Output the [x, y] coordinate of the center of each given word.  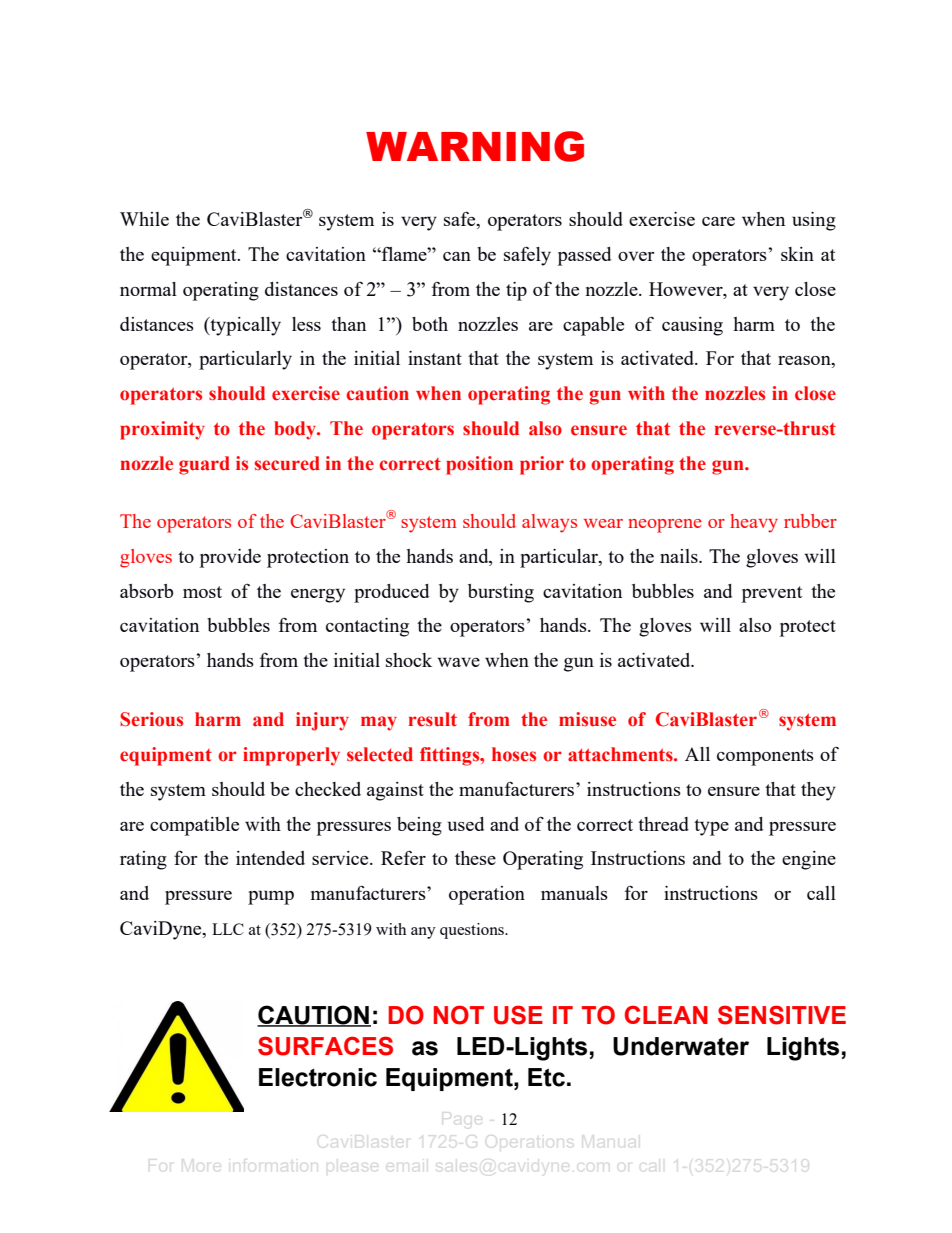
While [144, 219]
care [718, 221]
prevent [772, 594]
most [202, 592]
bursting [501, 593]
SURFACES [325, 1046]
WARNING [475, 146]
